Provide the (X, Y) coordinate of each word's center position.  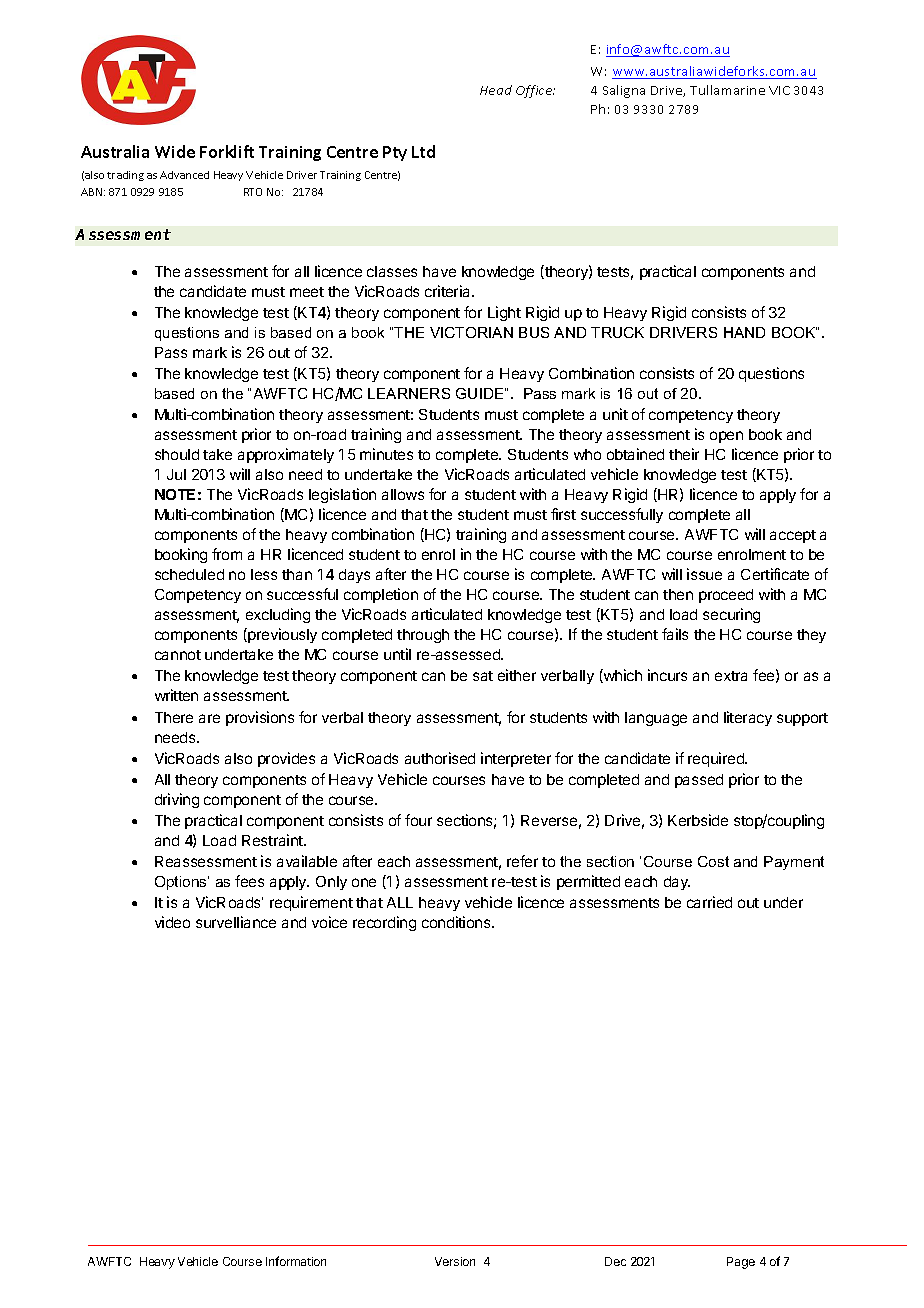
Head (496, 90)
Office (535, 91)
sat (483, 676)
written (176, 695)
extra (731, 676)
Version (455, 1261)
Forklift (227, 151)
